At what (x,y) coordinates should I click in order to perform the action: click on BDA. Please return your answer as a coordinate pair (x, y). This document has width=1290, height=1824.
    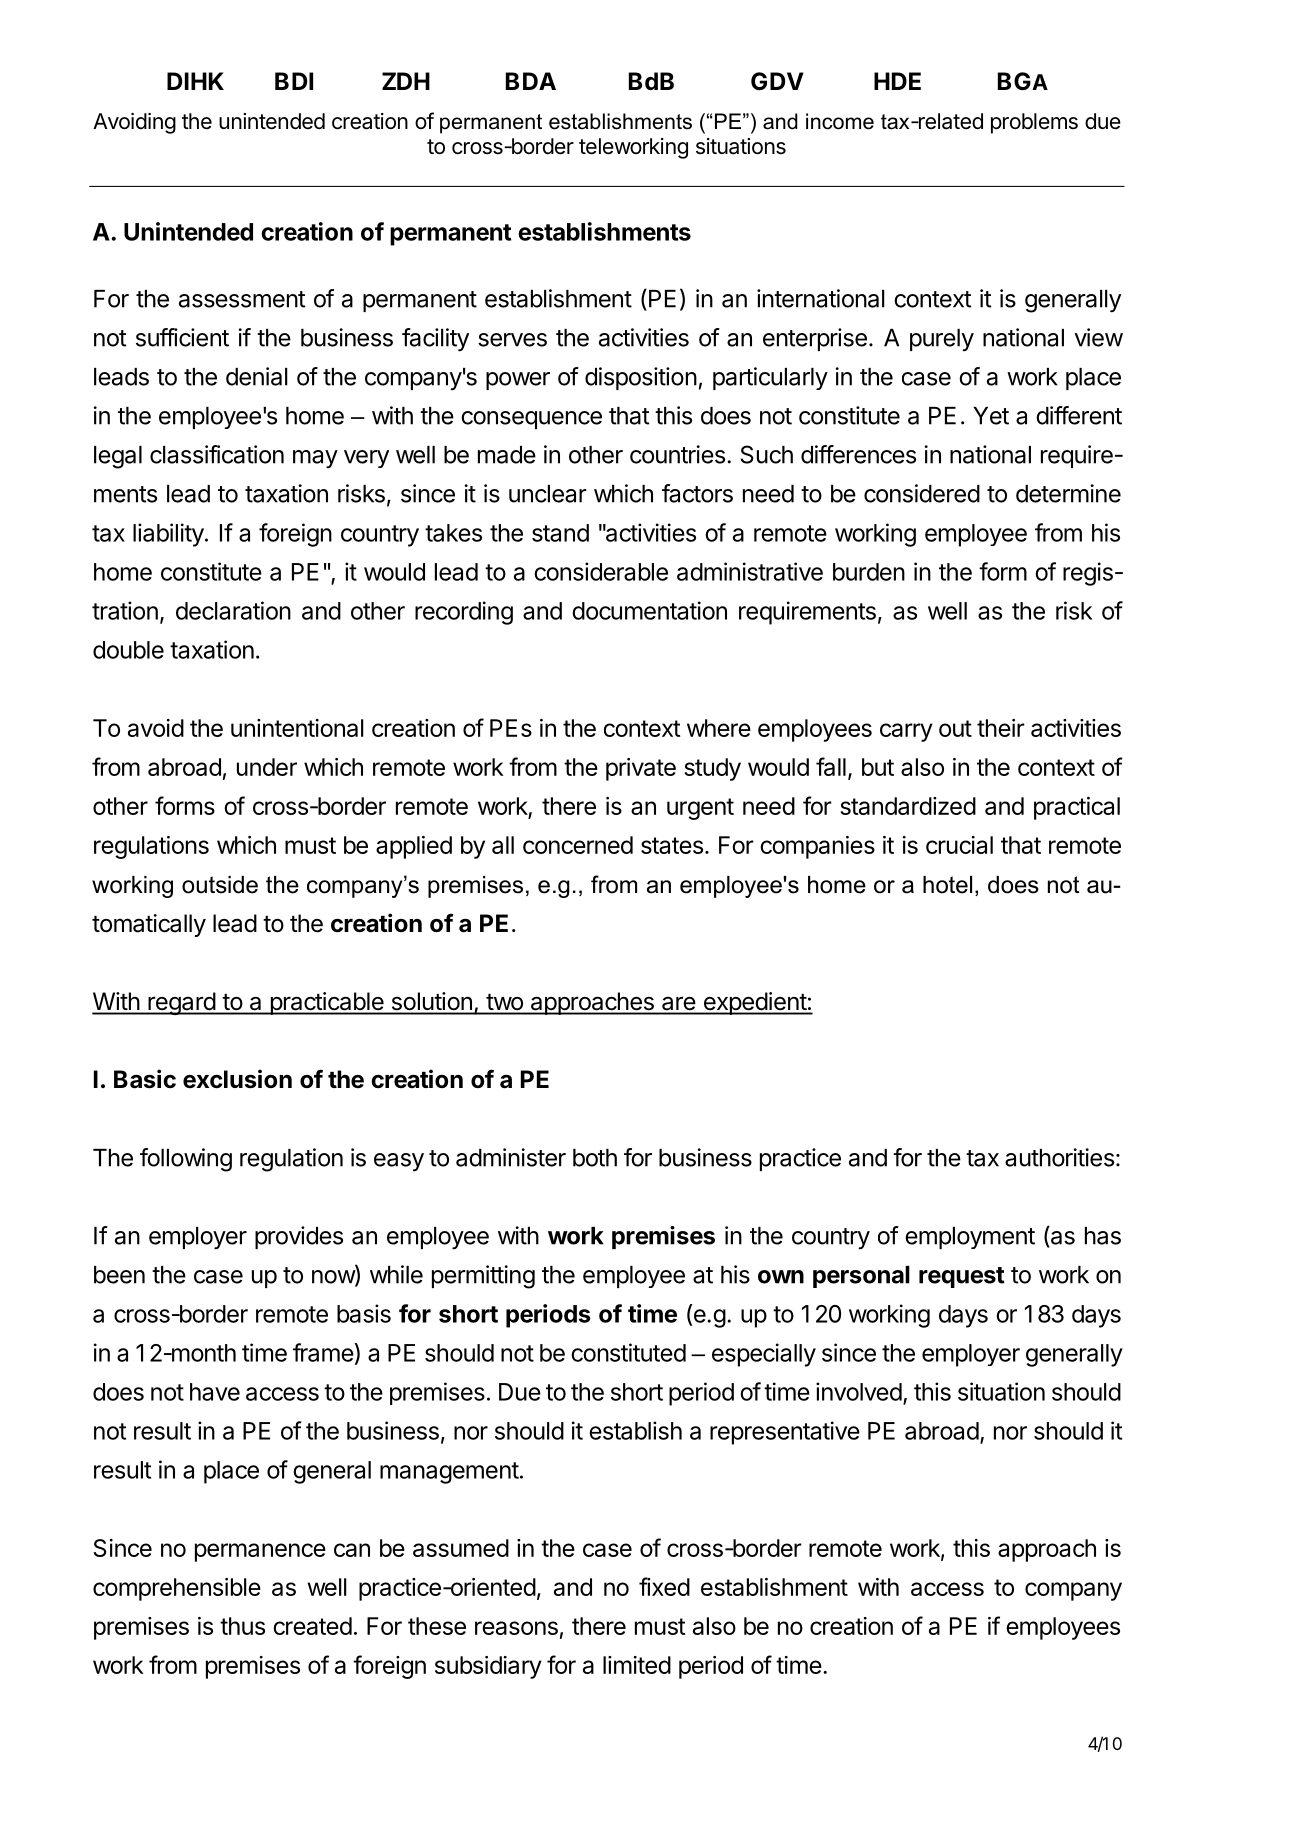
    Looking at the image, I should click on (531, 81).
